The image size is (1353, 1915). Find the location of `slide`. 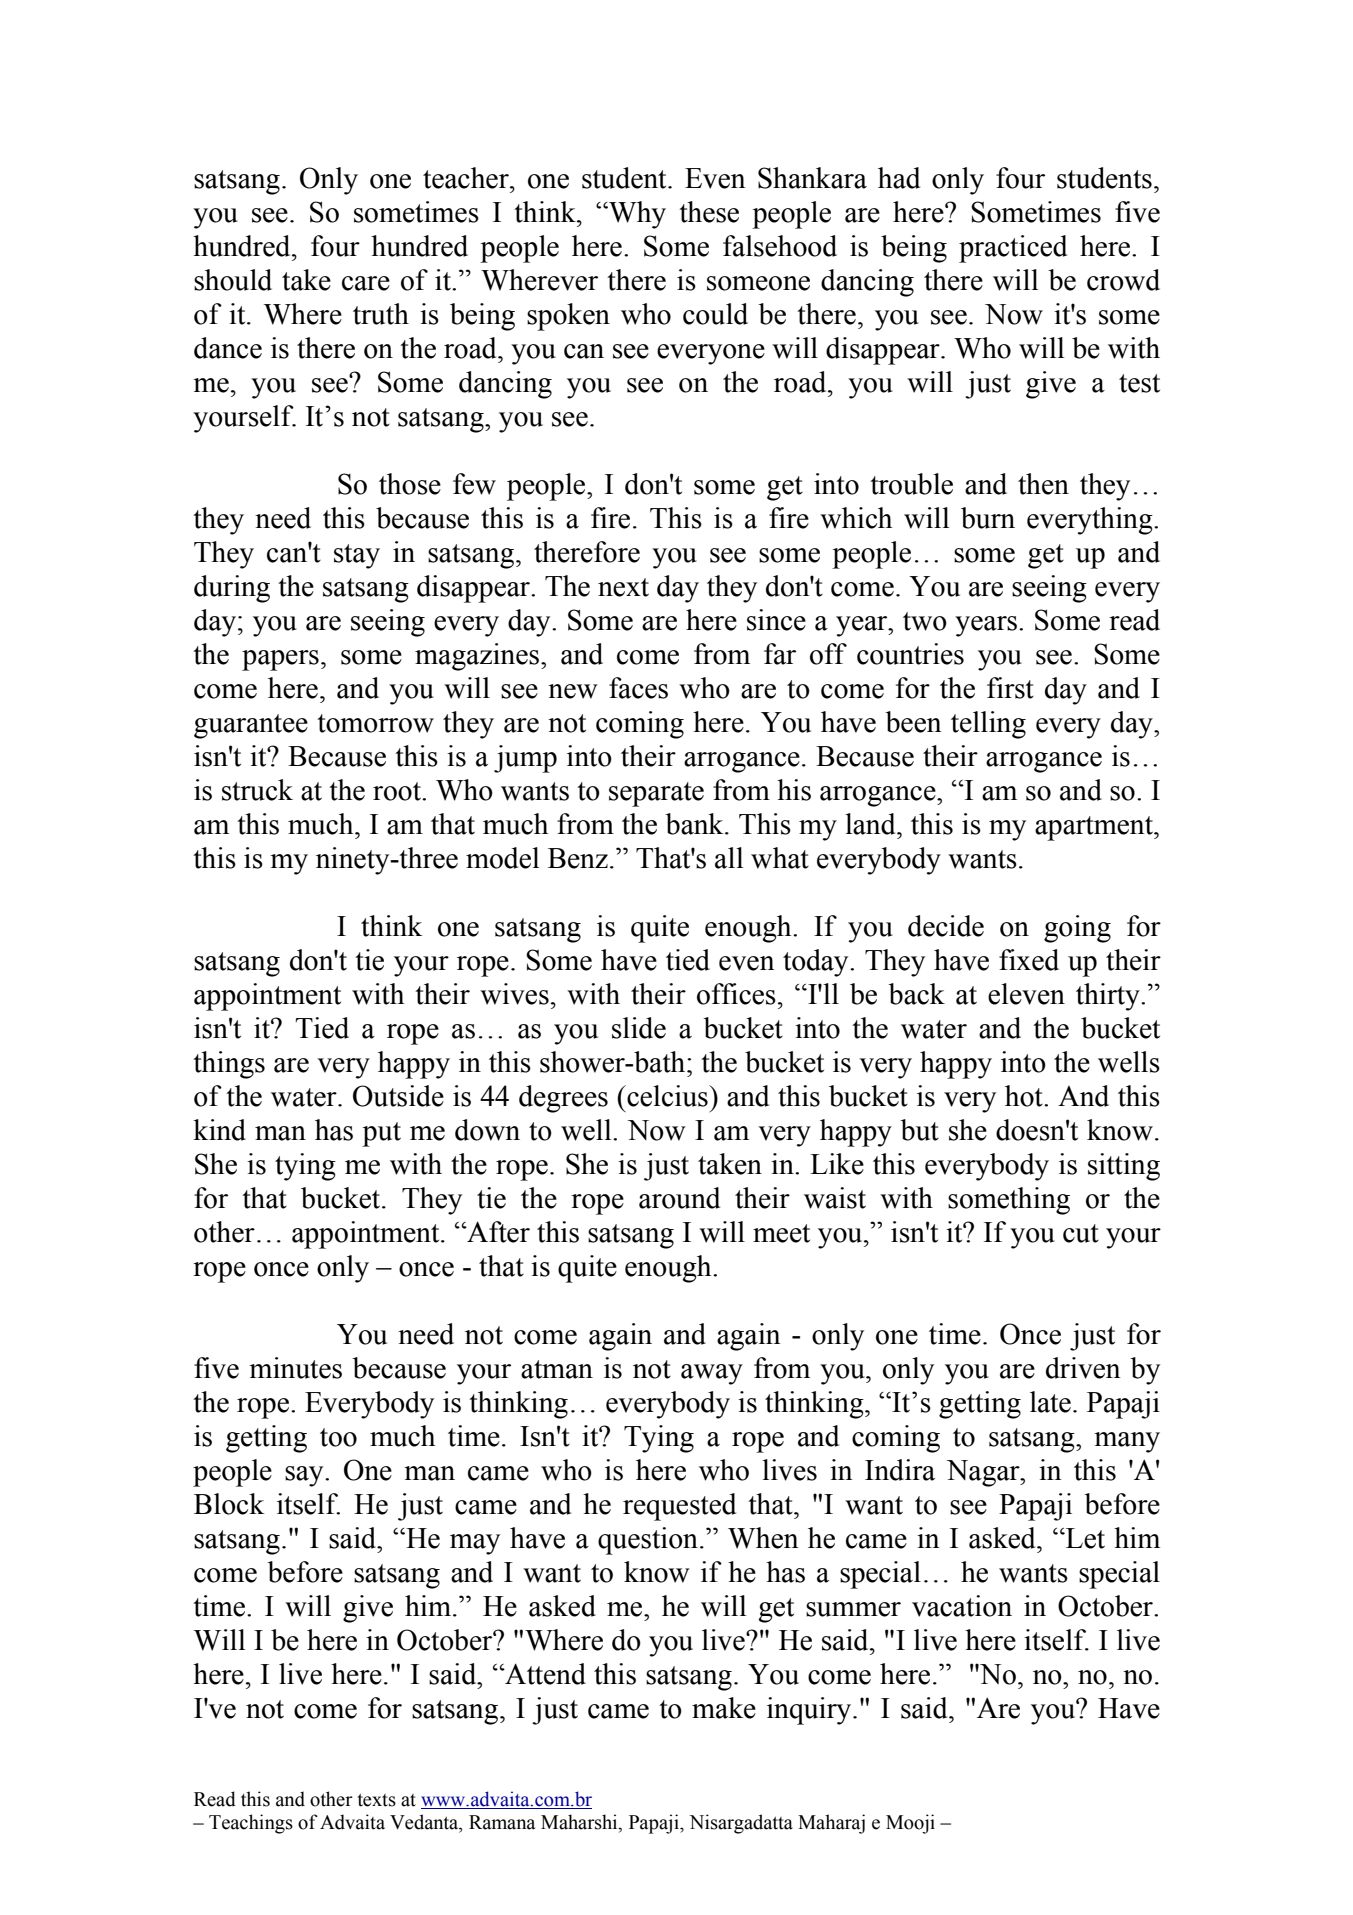

slide is located at coordinates (639, 1028).
